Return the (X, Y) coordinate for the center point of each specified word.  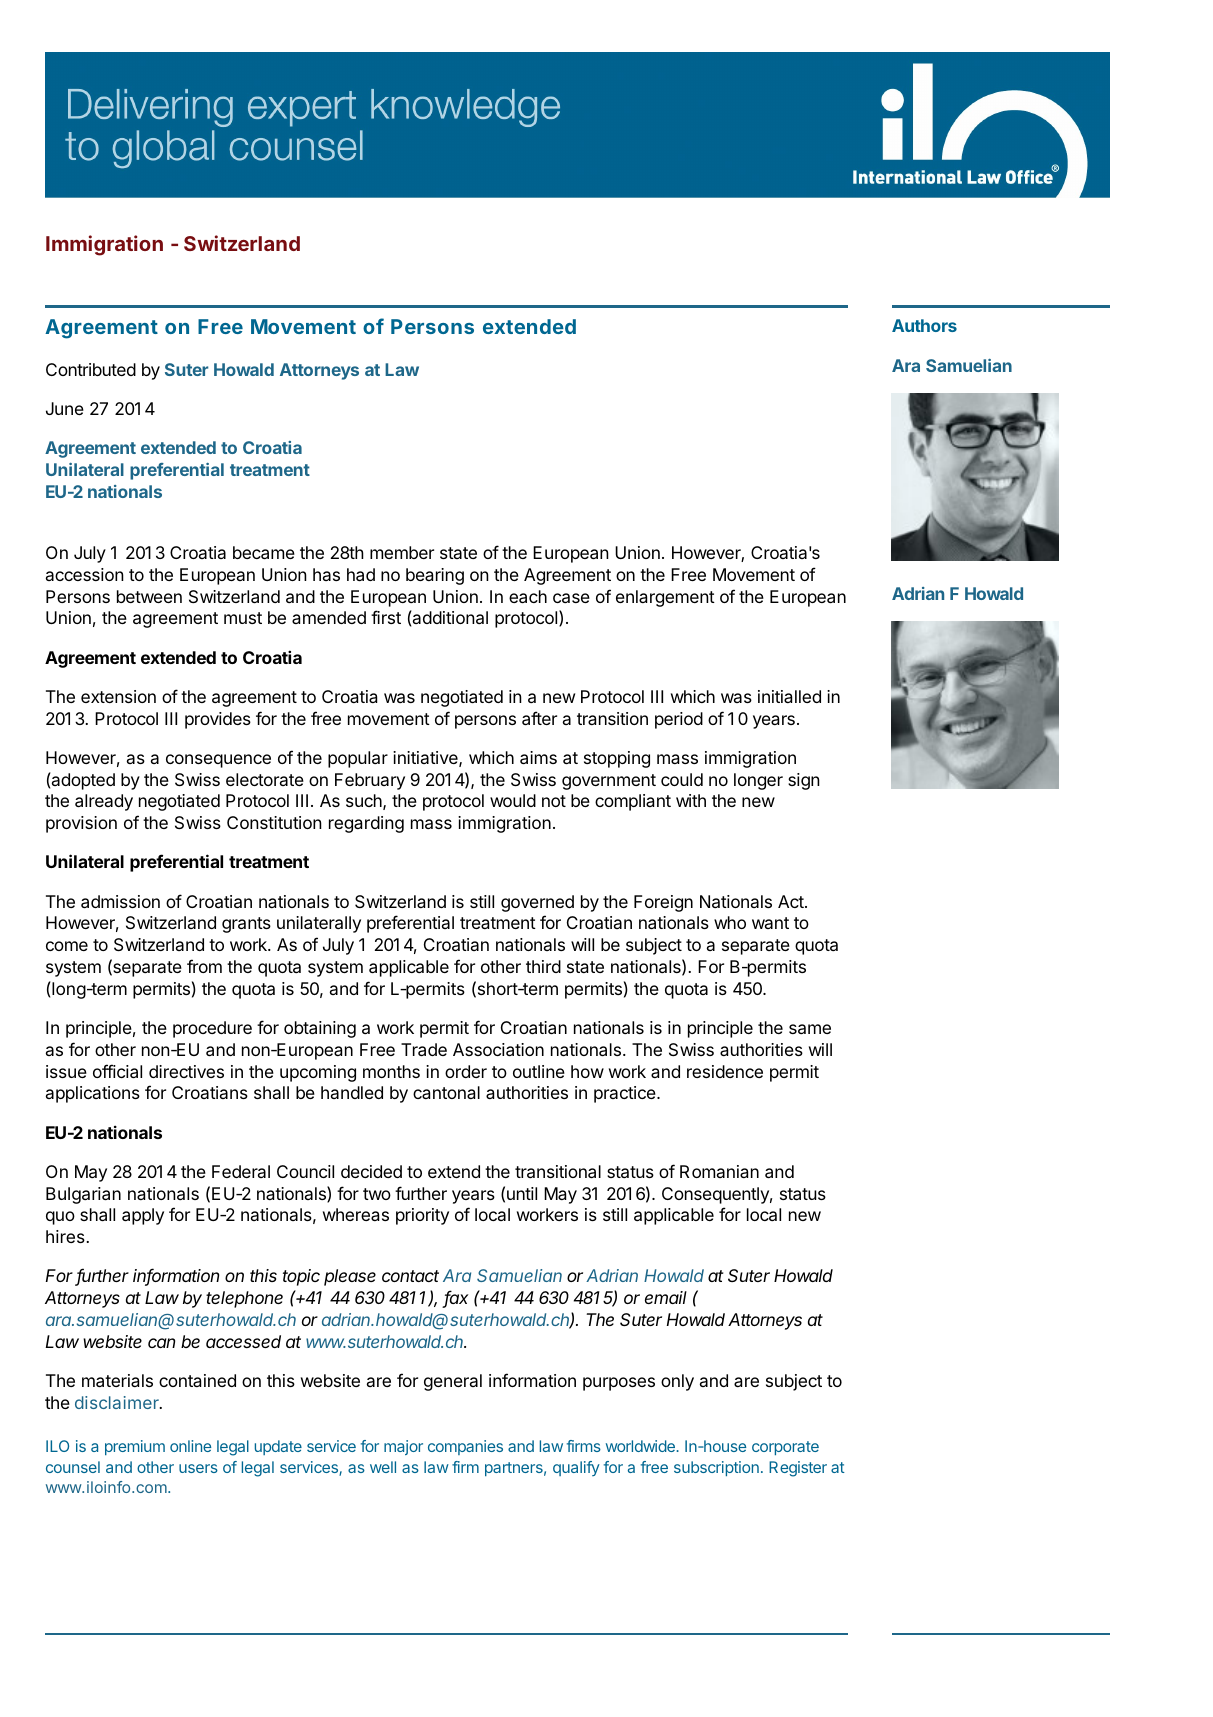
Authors (924, 325)
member (402, 552)
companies (465, 1447)
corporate (785, 1448)
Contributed (91, 369)
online (190, 1446)
